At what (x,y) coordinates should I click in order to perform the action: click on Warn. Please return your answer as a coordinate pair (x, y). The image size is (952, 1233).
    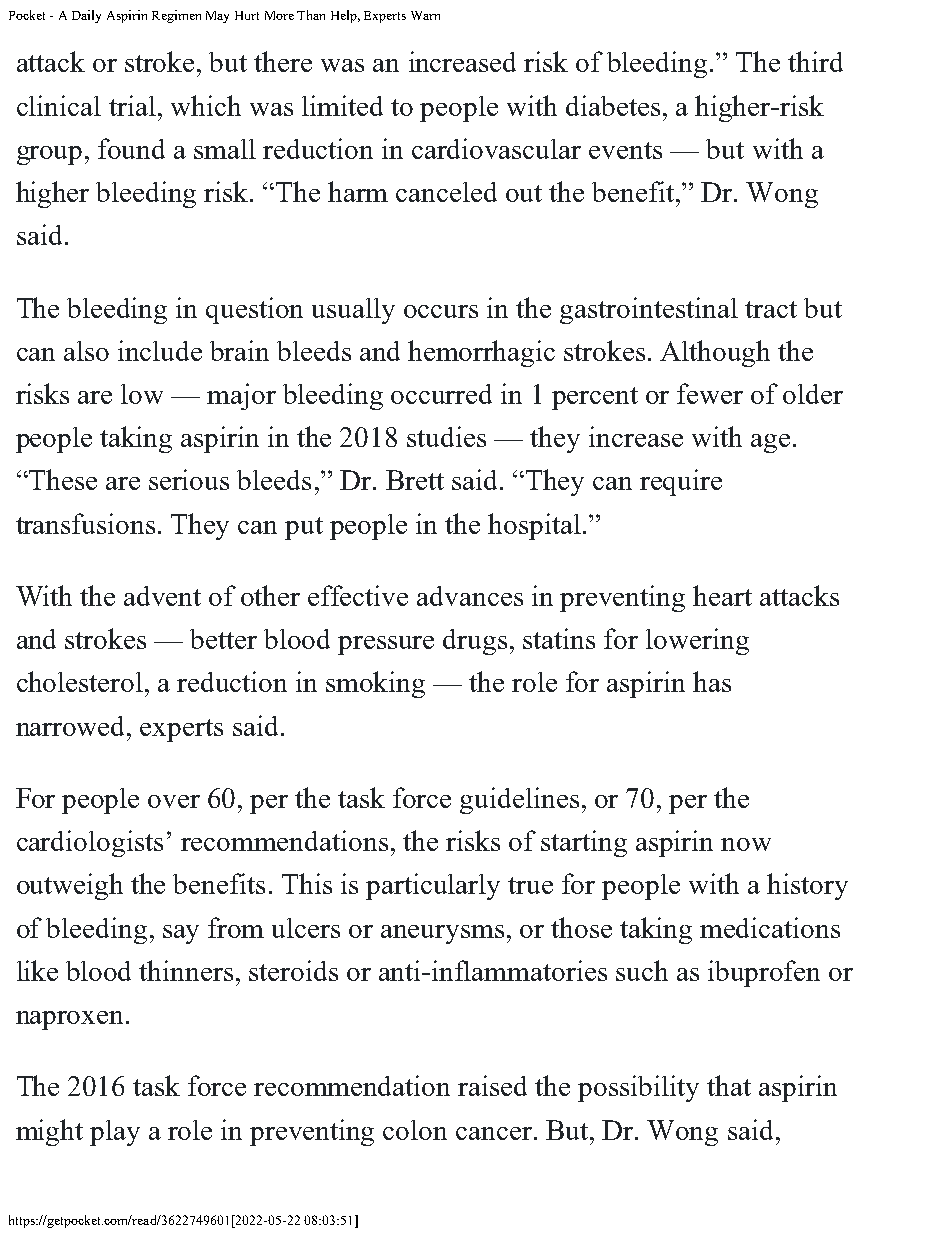
    Looking at the image, I should click on (425, 15).
